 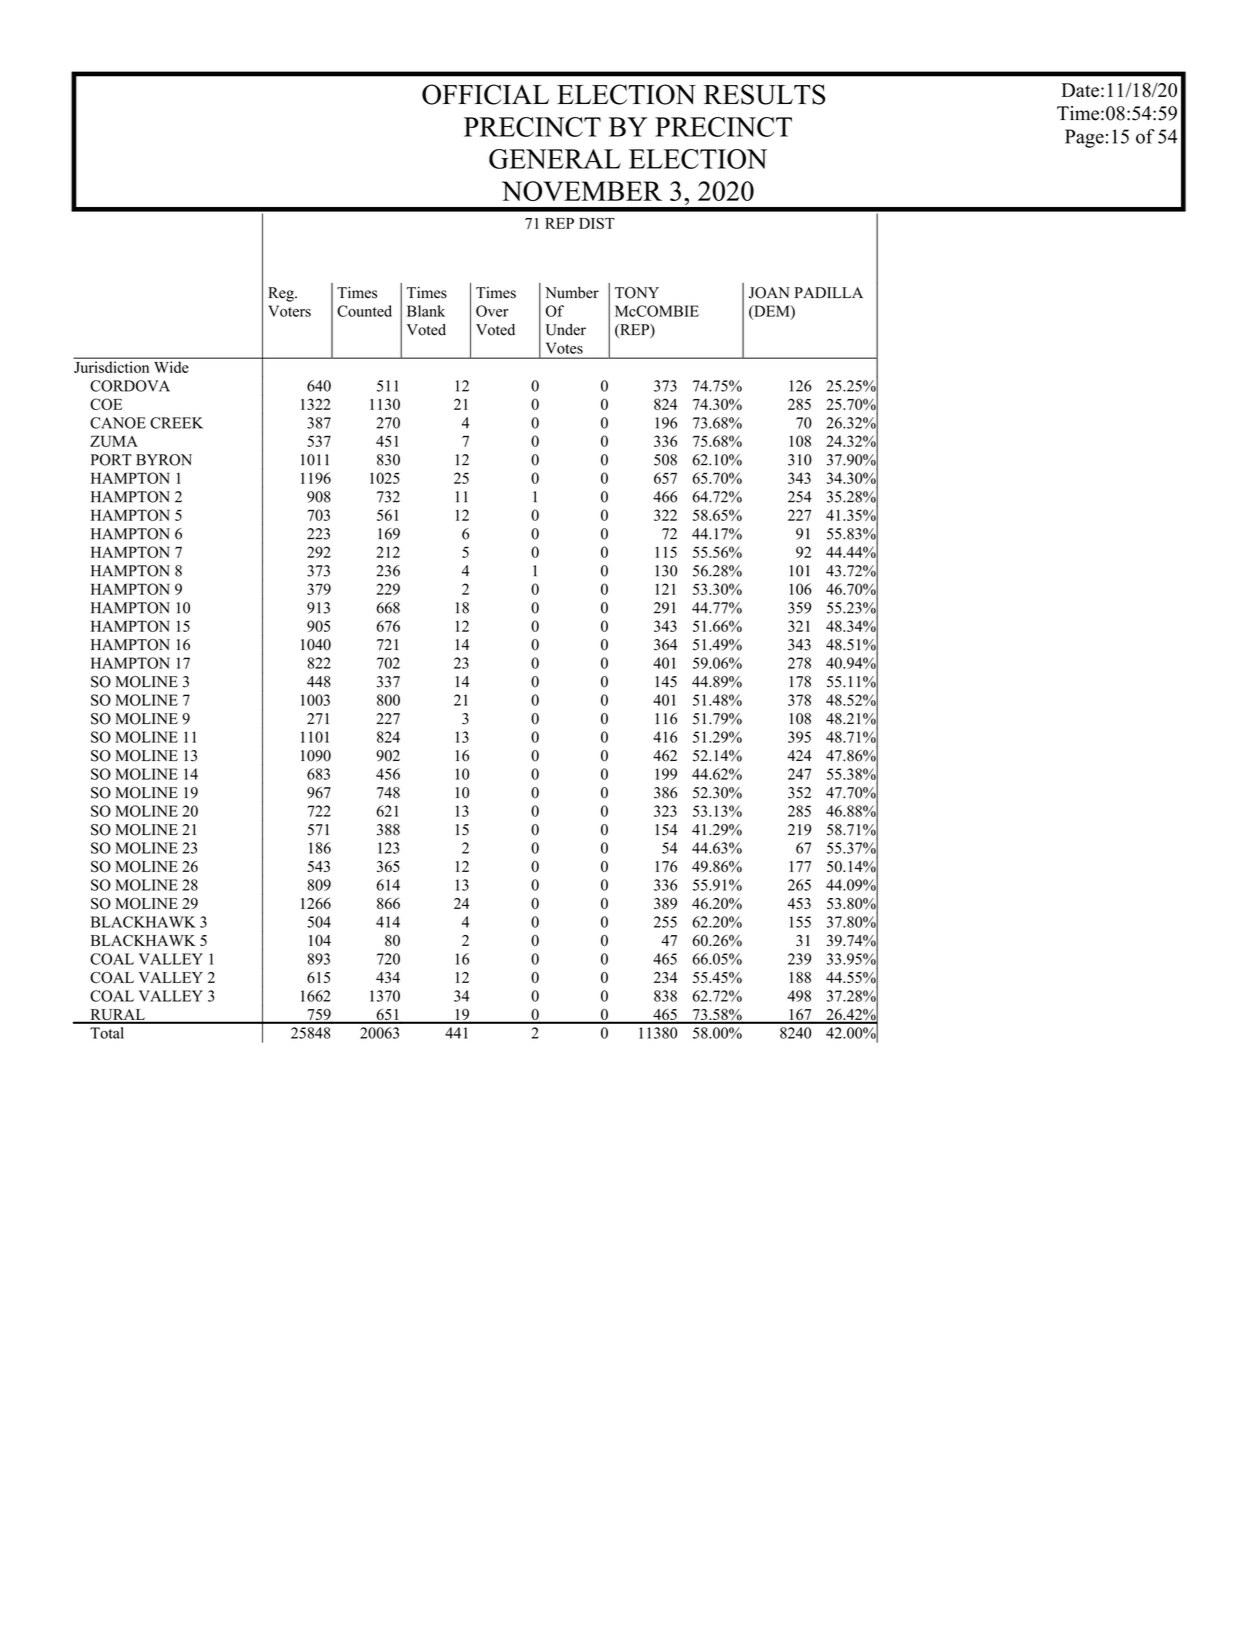 What do you see at coordinates (117, 1016) in the screenshot?
I see `RURAL` at bounding box center [117, 1016].
